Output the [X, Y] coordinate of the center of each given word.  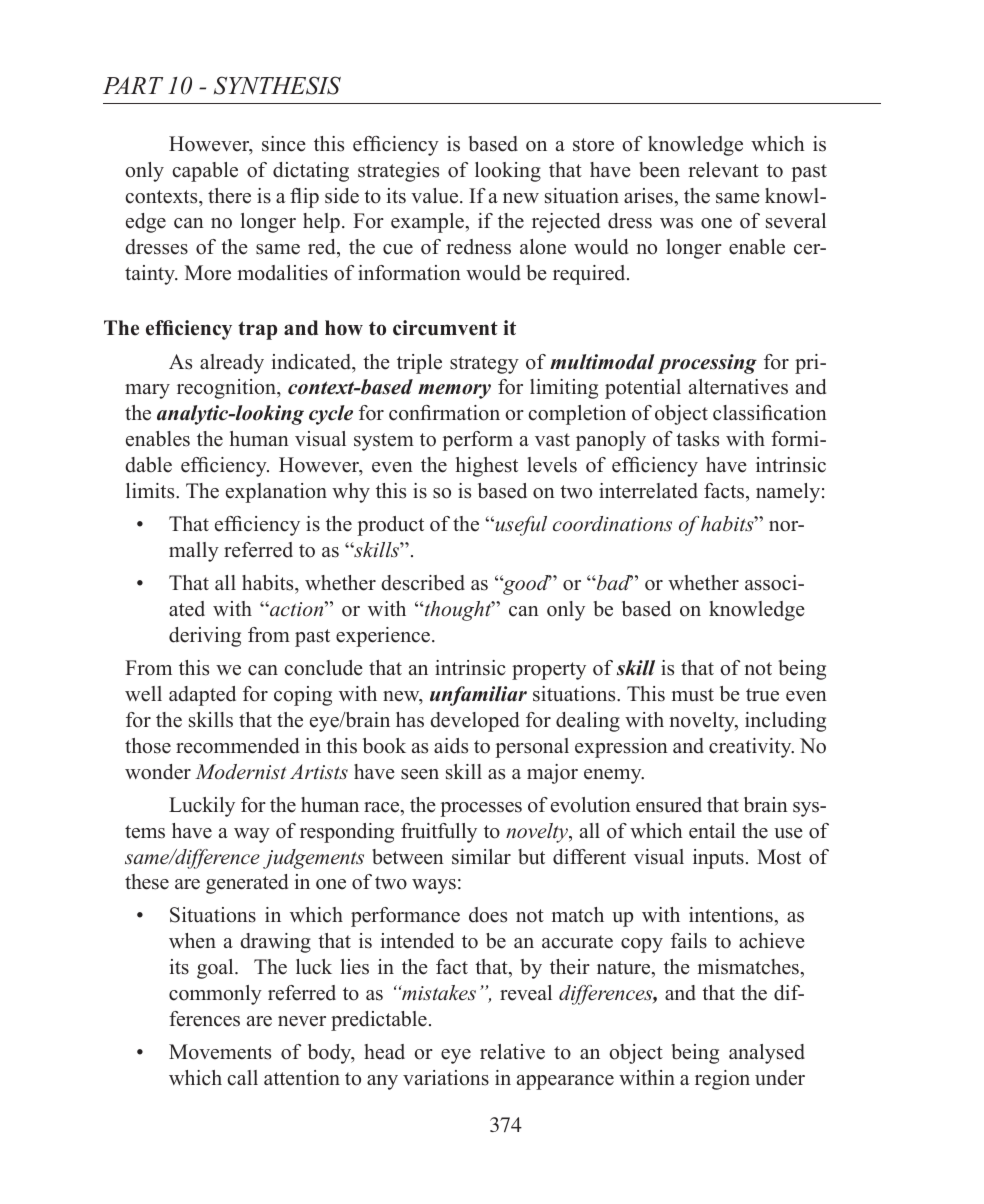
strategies [398, 172]
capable [205, 172]
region [722, 1080]
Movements [220, 1052]
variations [446, 1078]
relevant [723, 170]
